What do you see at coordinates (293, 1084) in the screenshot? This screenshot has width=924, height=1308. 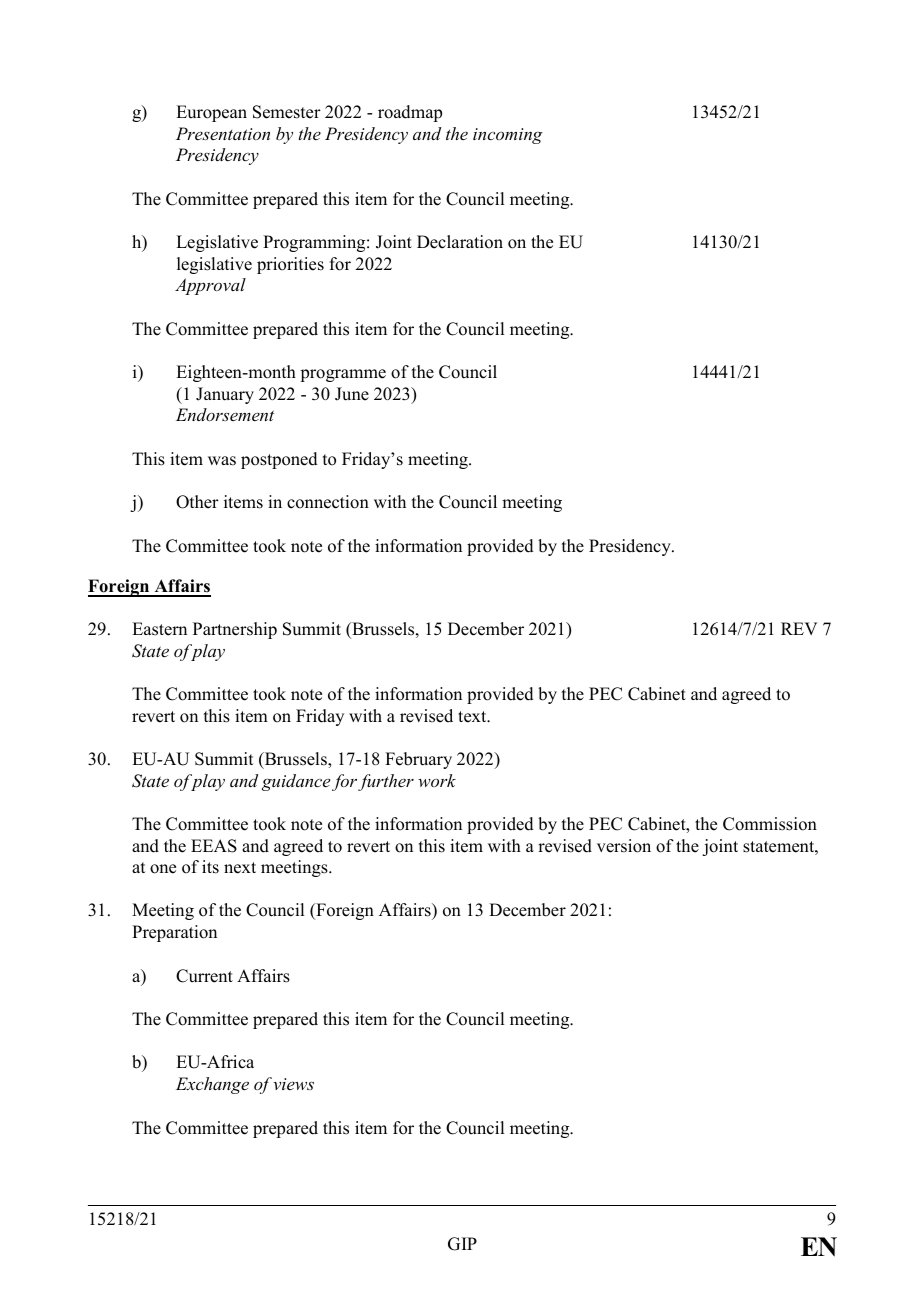 I see `views` at bounding box center [293, 1084].
